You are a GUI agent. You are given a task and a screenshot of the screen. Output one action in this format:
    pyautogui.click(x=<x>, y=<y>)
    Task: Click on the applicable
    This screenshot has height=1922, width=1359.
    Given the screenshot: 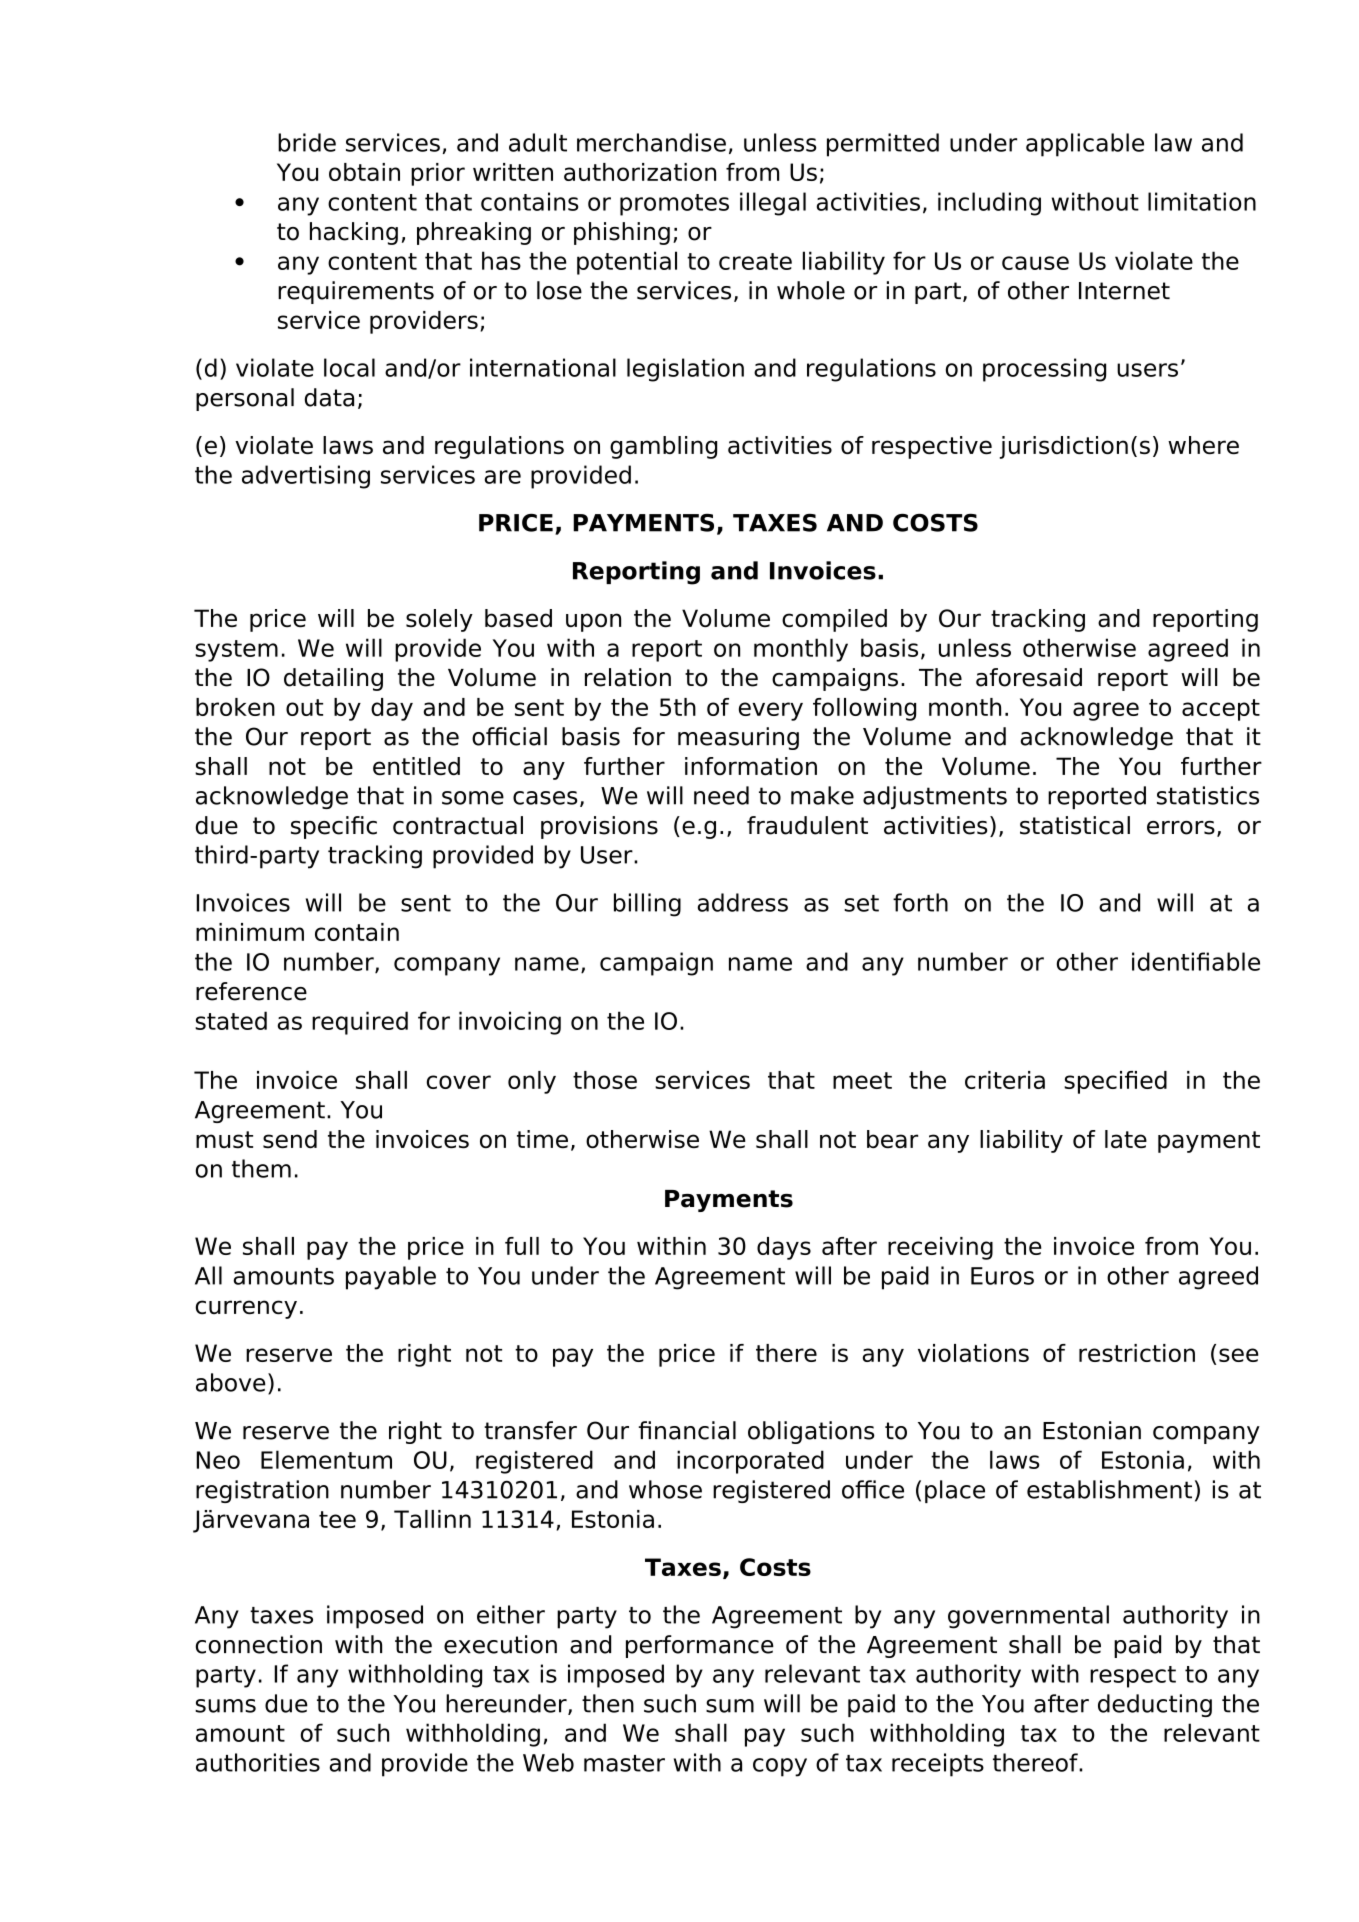 What is the action you would take?
    pyautogui.click(x=1085, y=145)
